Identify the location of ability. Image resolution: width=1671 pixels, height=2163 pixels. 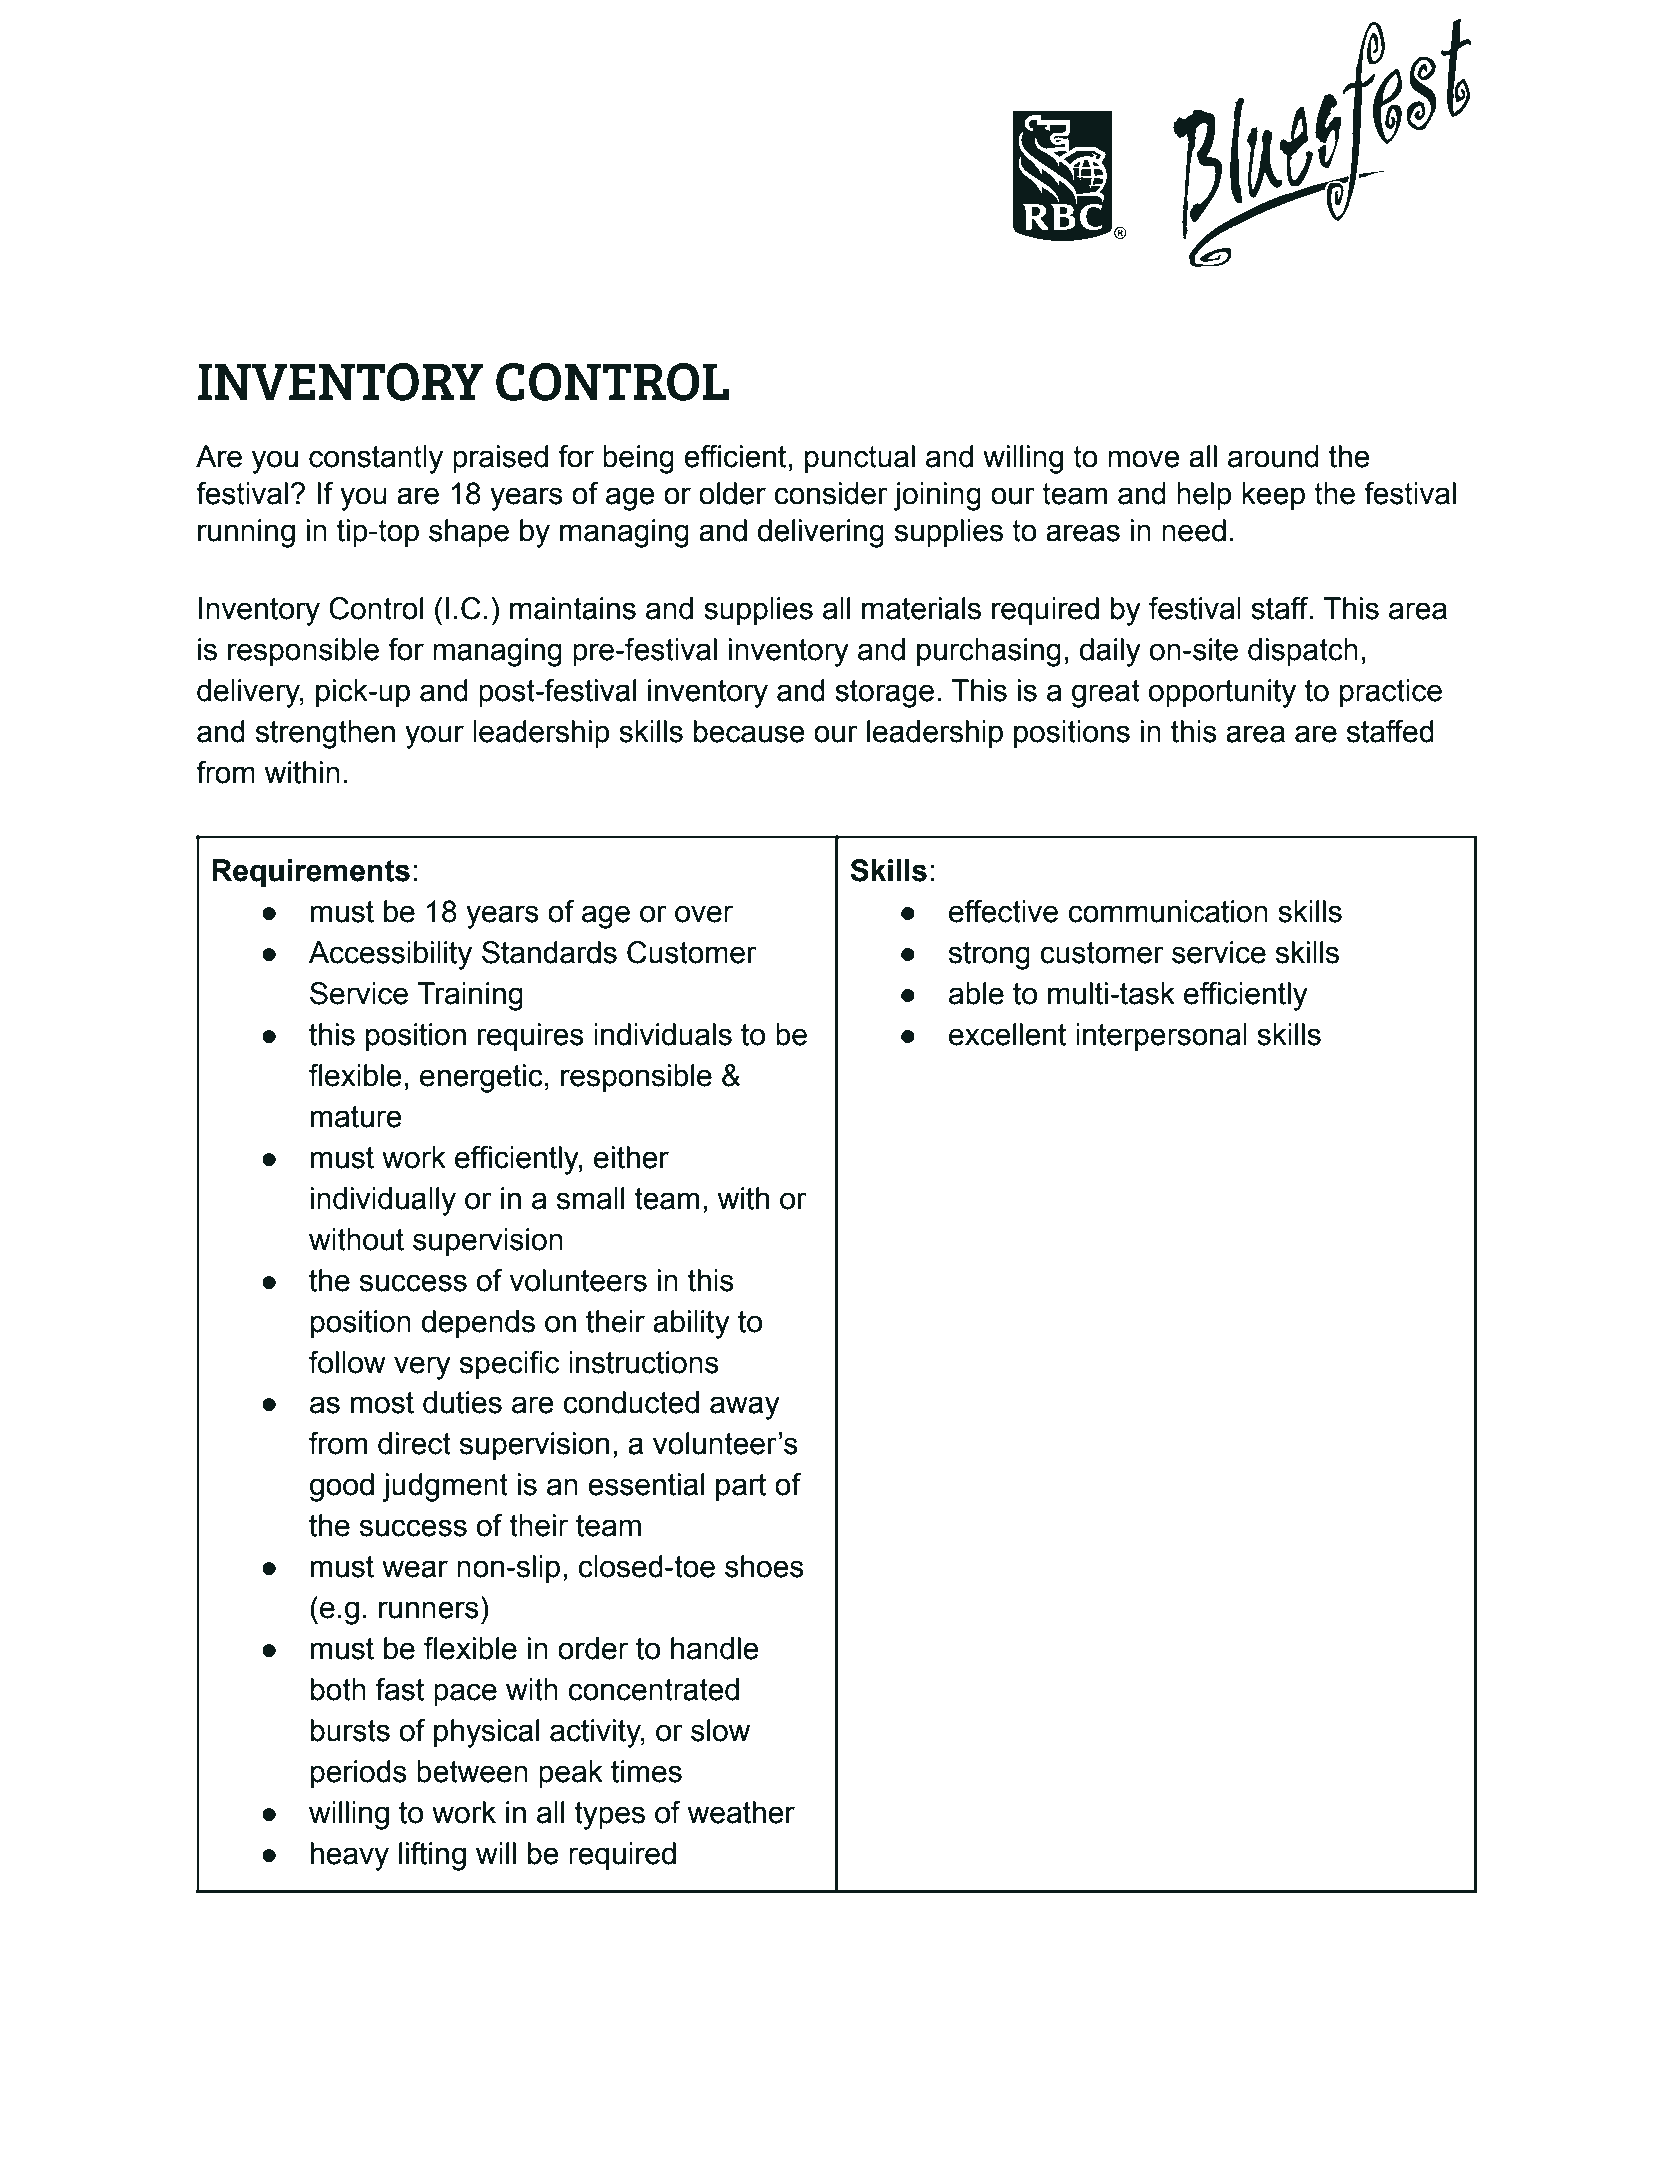
(691, 1324).
